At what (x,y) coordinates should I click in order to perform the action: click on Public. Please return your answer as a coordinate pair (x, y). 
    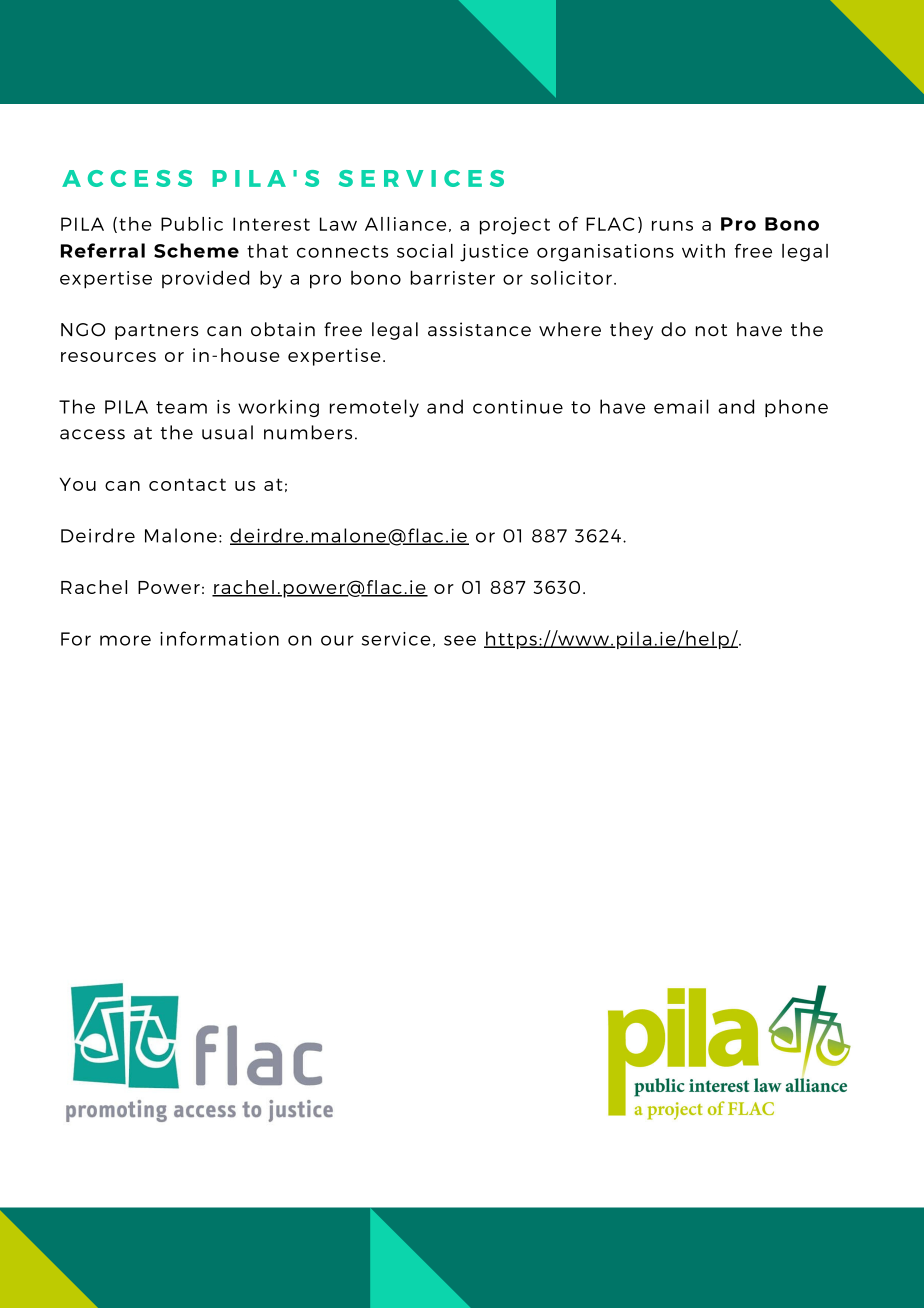
    Looking at the image, I should click on (192, 224).
